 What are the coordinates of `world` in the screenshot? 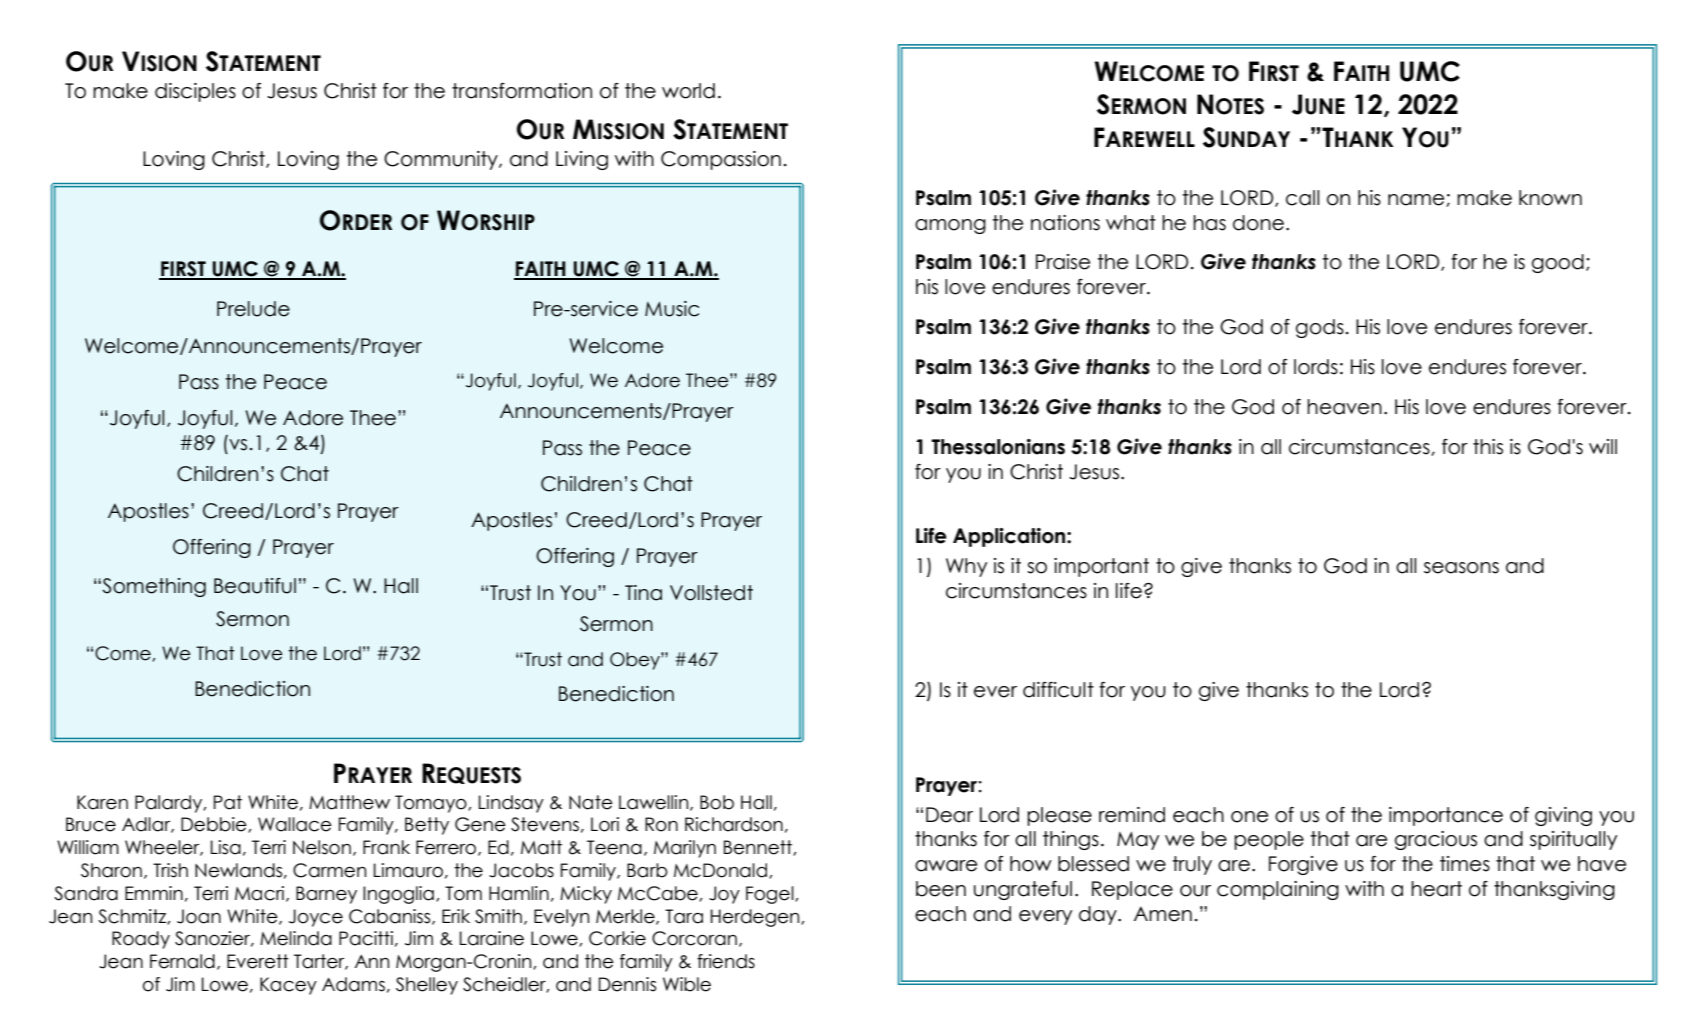 It's located at (688, 91).
